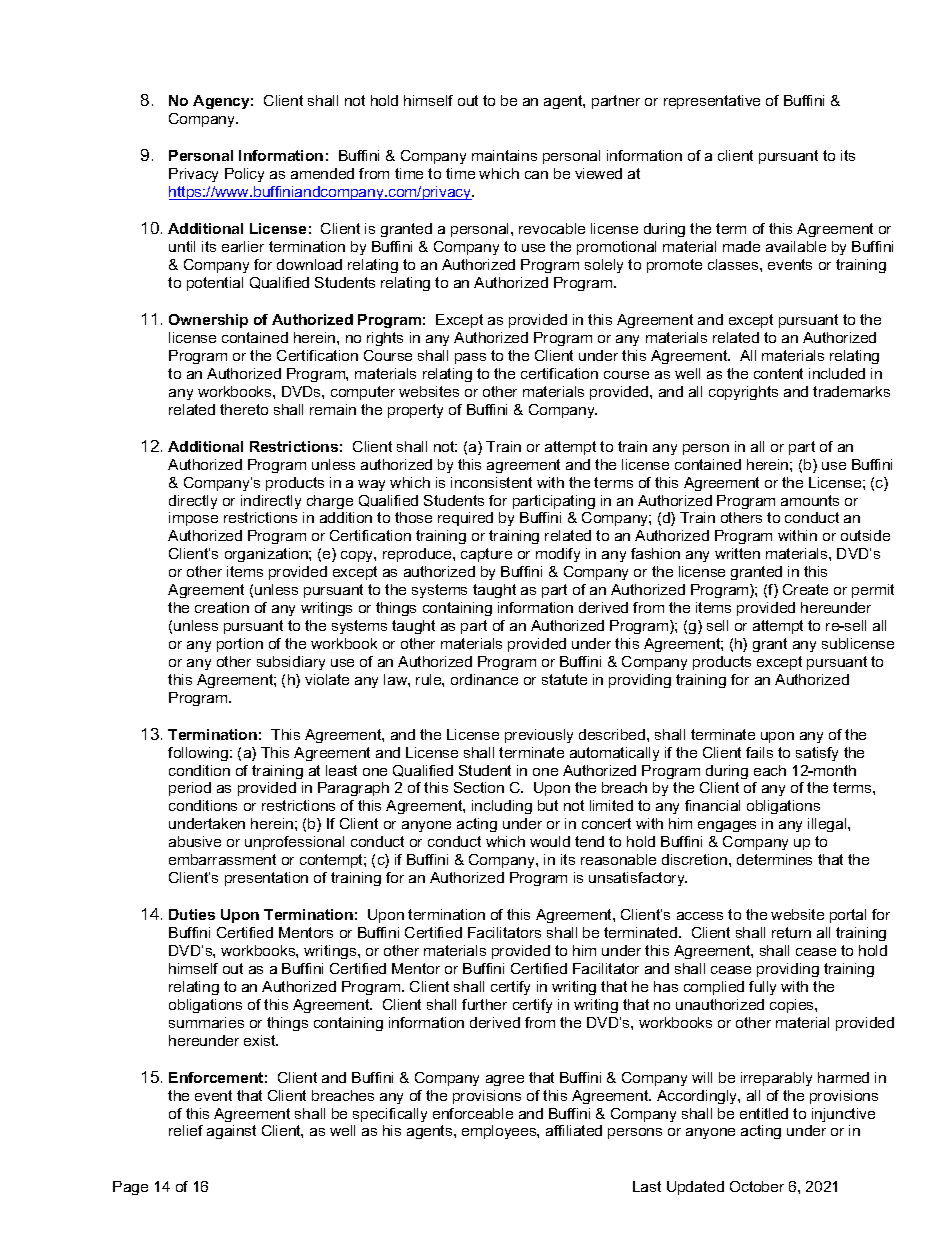 This screenshot has height=1233, width=952. What do you see at coordinates (491, 482) in the screenshot?
I see `inconsistent` at bounding box center [491, 482].
